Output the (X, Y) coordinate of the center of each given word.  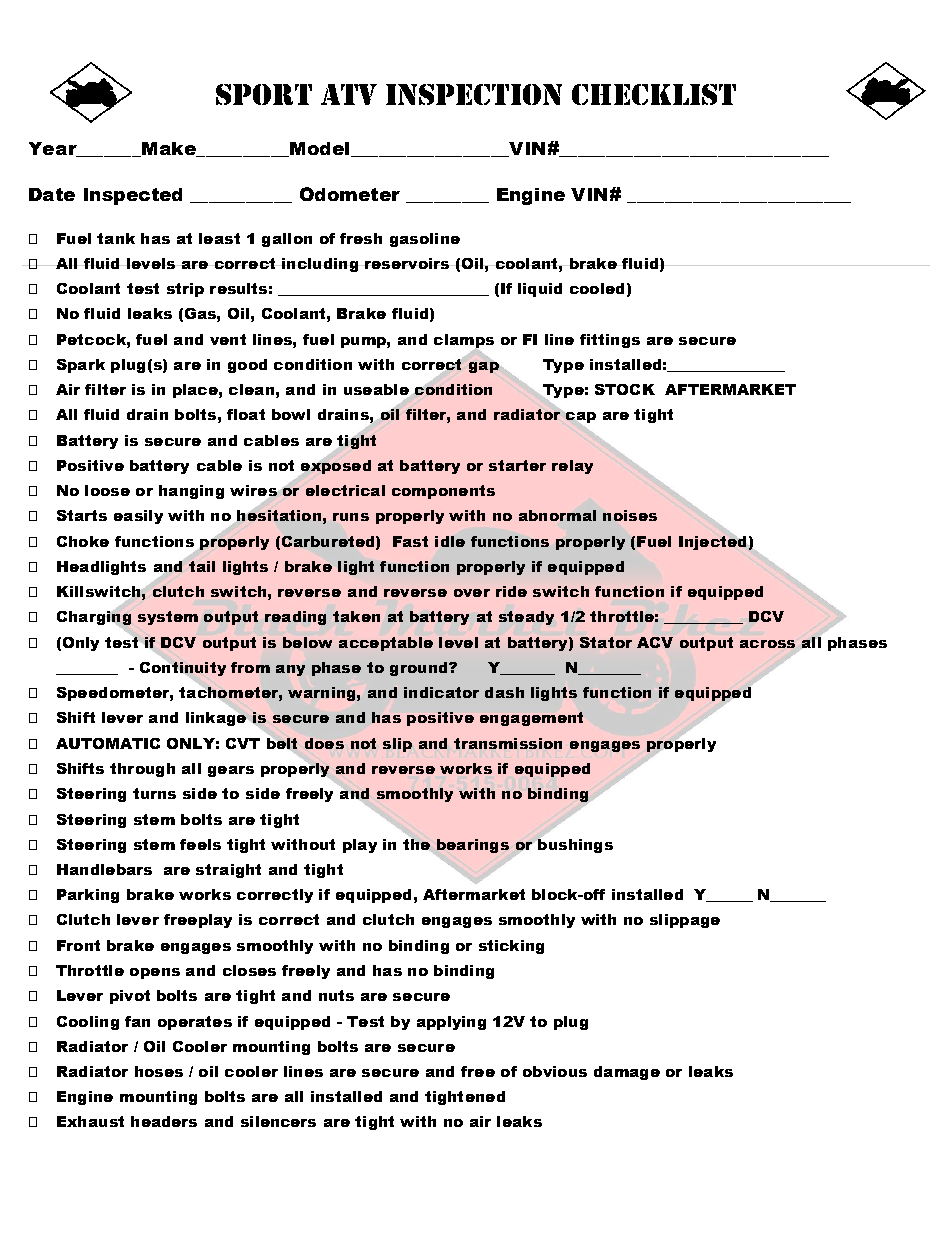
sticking (511, 947)
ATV (349, 94)
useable (377, 391)
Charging (95, 618)
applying (451, 1023)
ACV (655, 642)
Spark (81, 366)
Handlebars (104, 869)
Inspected (133, 196)
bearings (473, 846)
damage (627, 1073)
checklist (654, 94)
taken (356, 616)
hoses (159, 1071)
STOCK (625, 389)
